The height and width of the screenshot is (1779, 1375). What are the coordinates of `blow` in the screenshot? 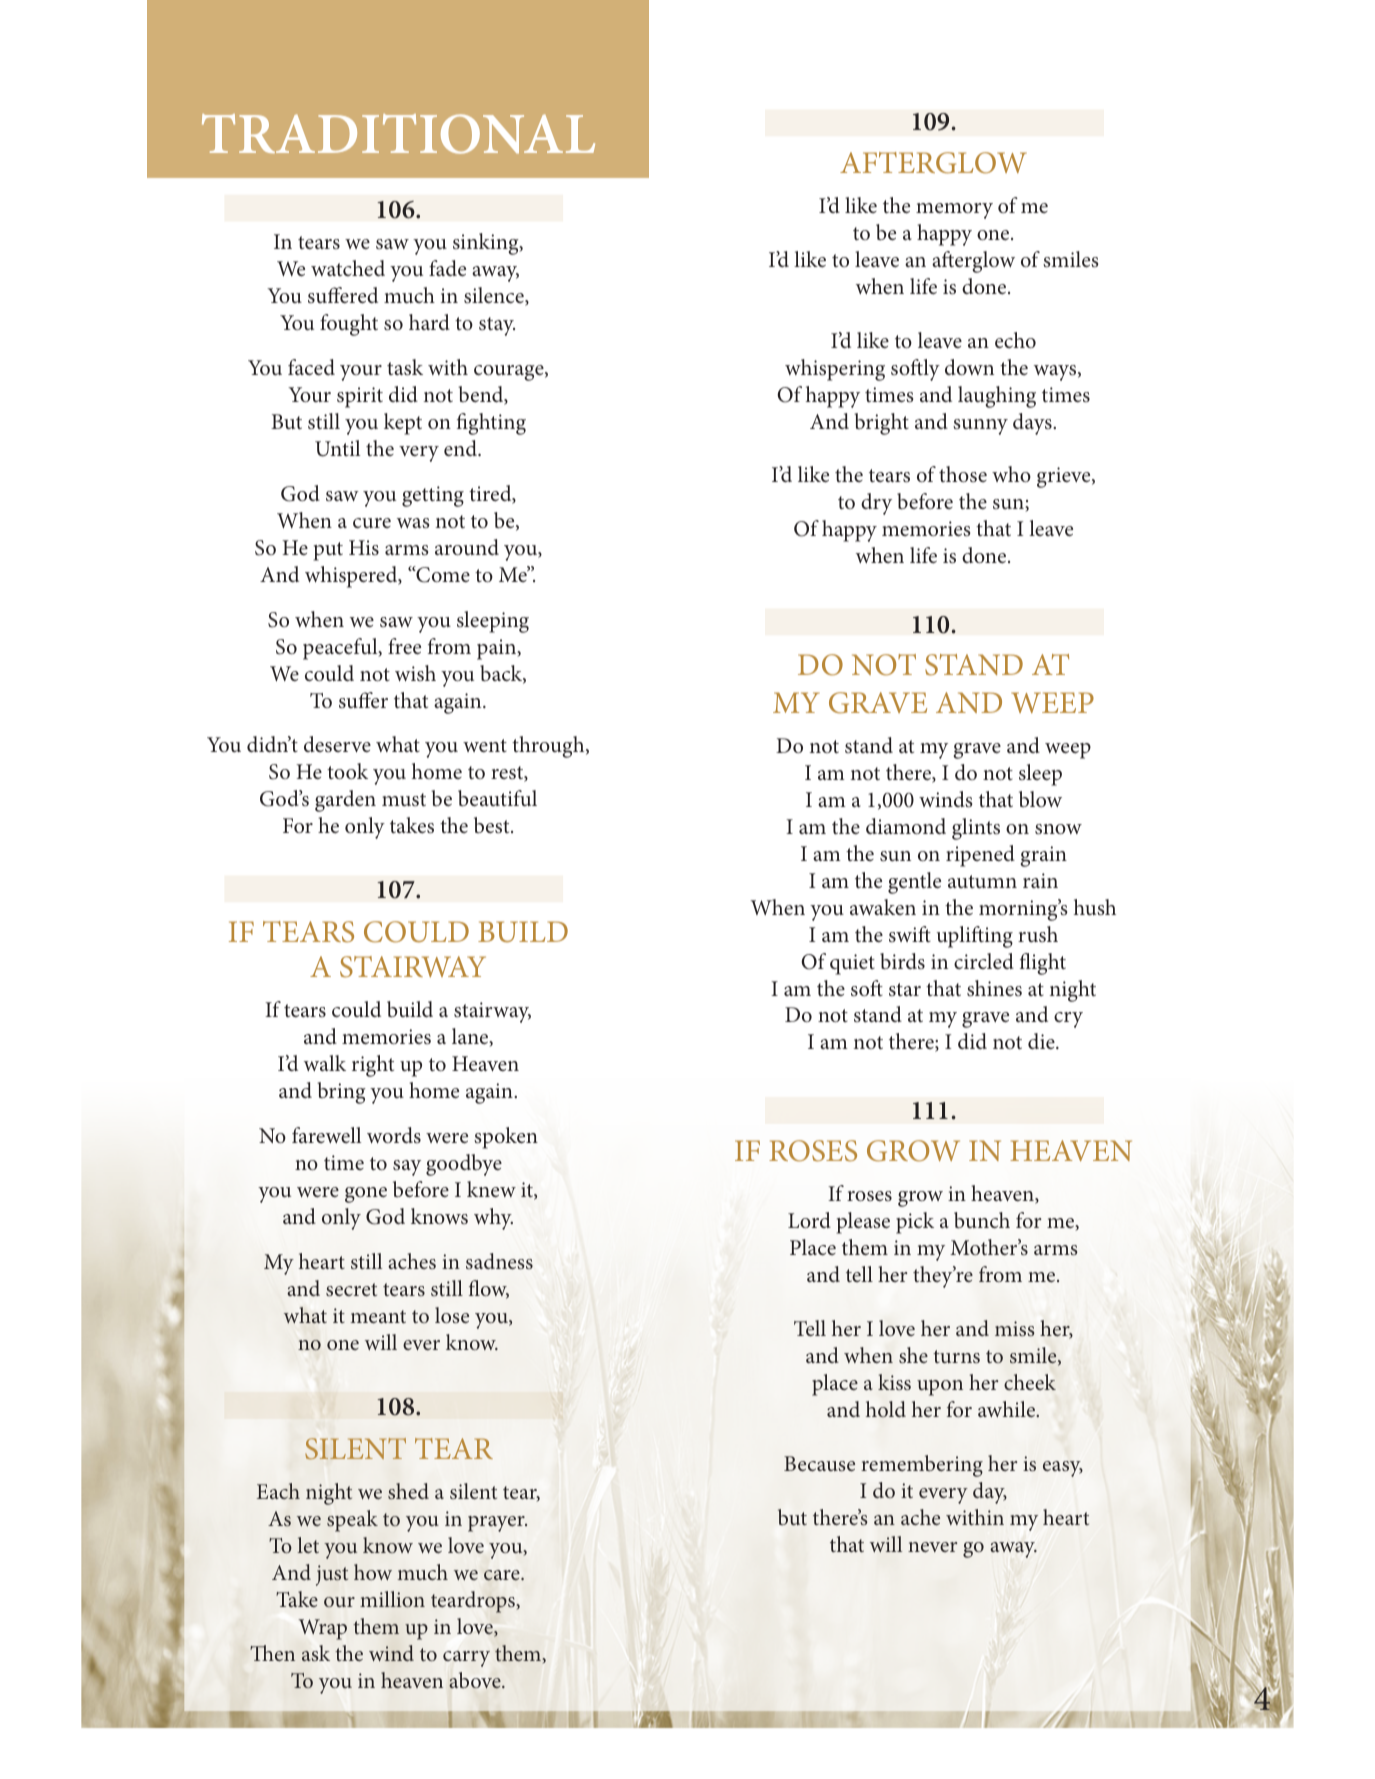 It's located at (1040, 799).
